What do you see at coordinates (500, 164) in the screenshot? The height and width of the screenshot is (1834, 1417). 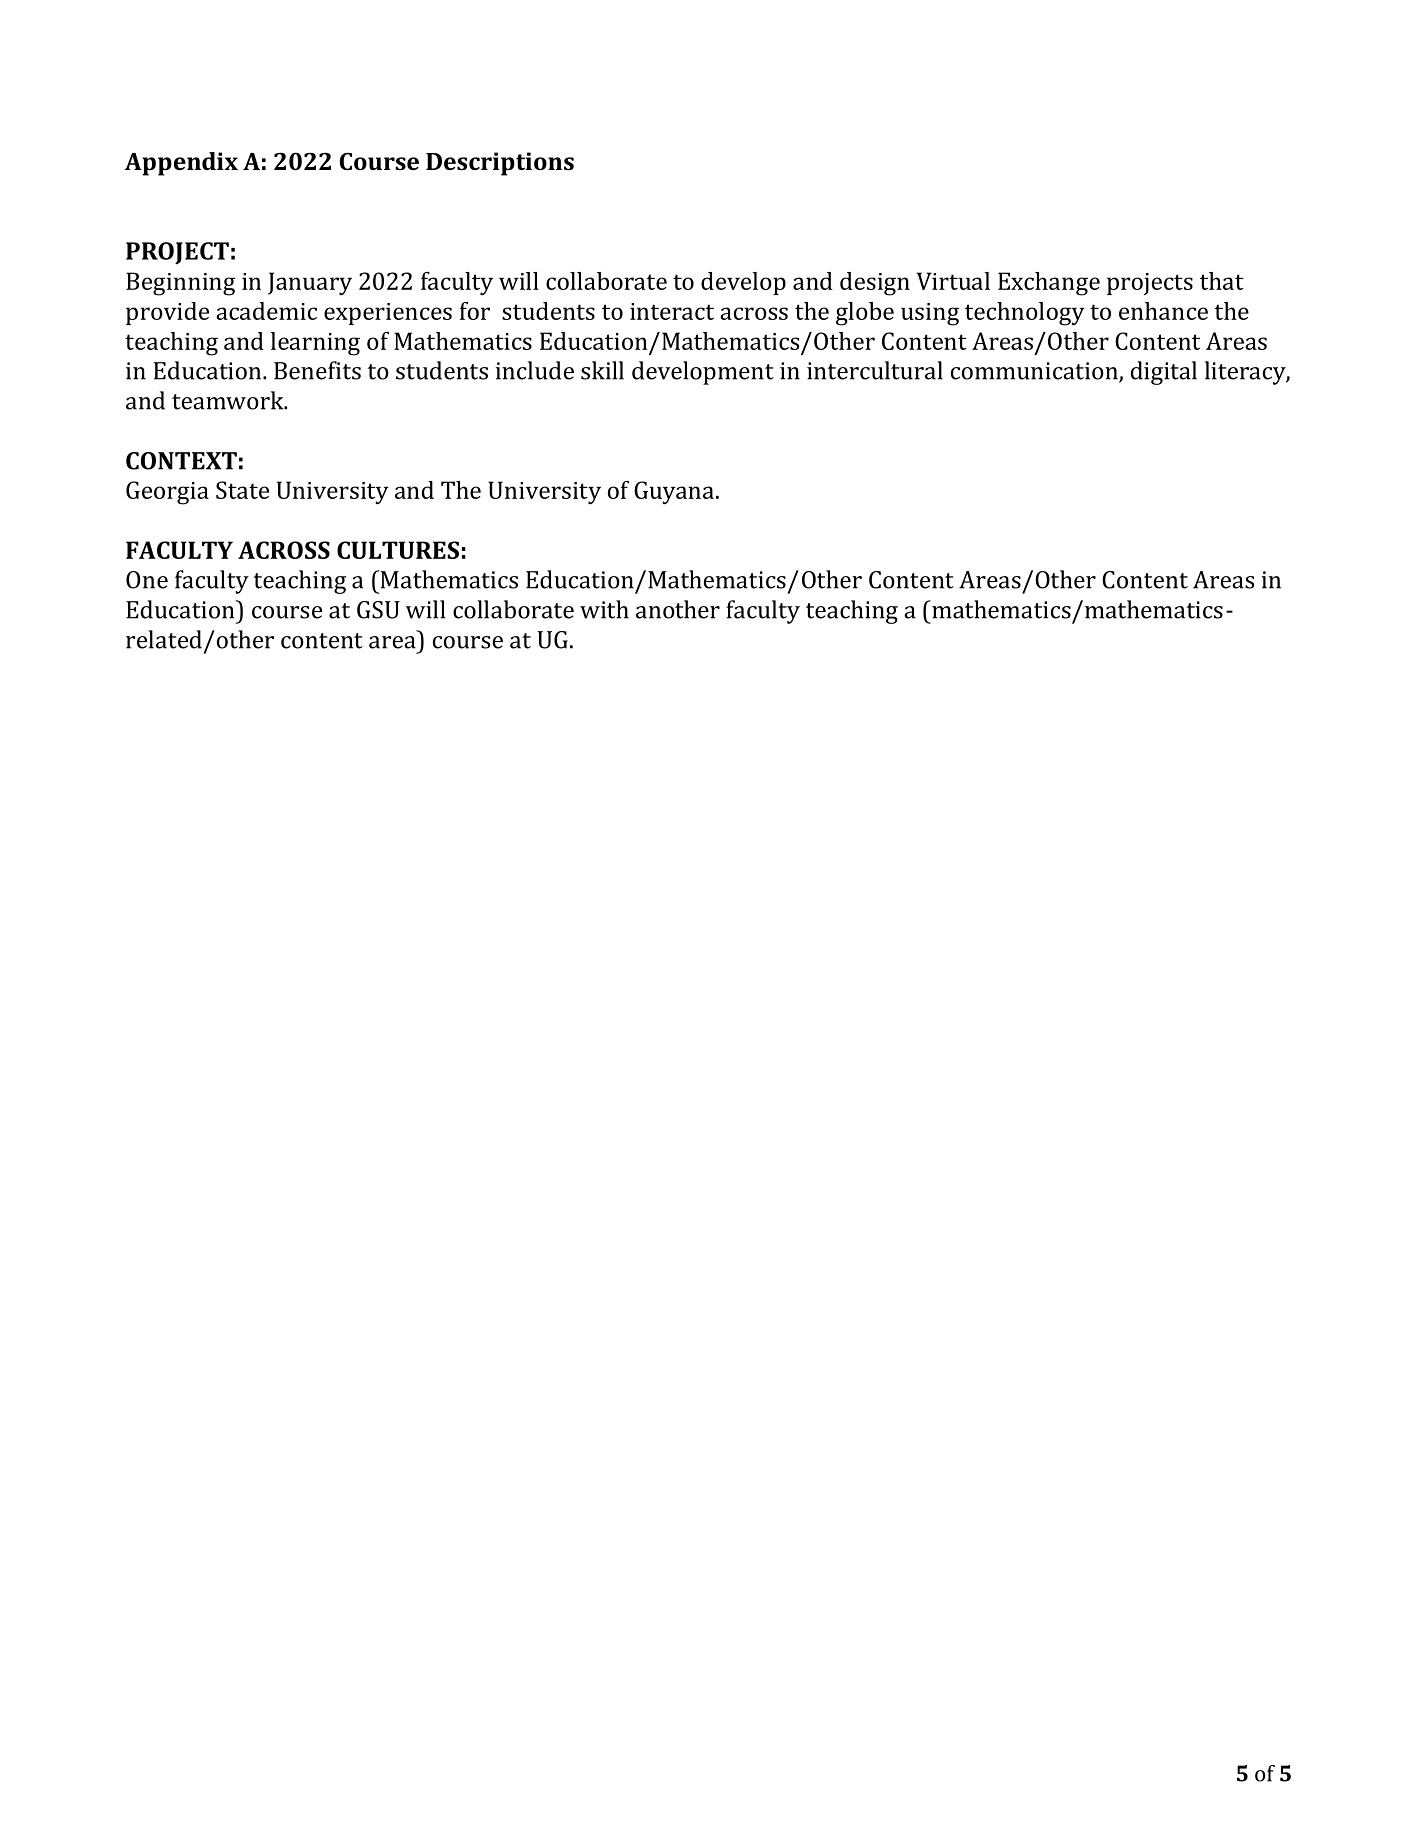 I see `Descriptions` at bounding box center [500, 164].
